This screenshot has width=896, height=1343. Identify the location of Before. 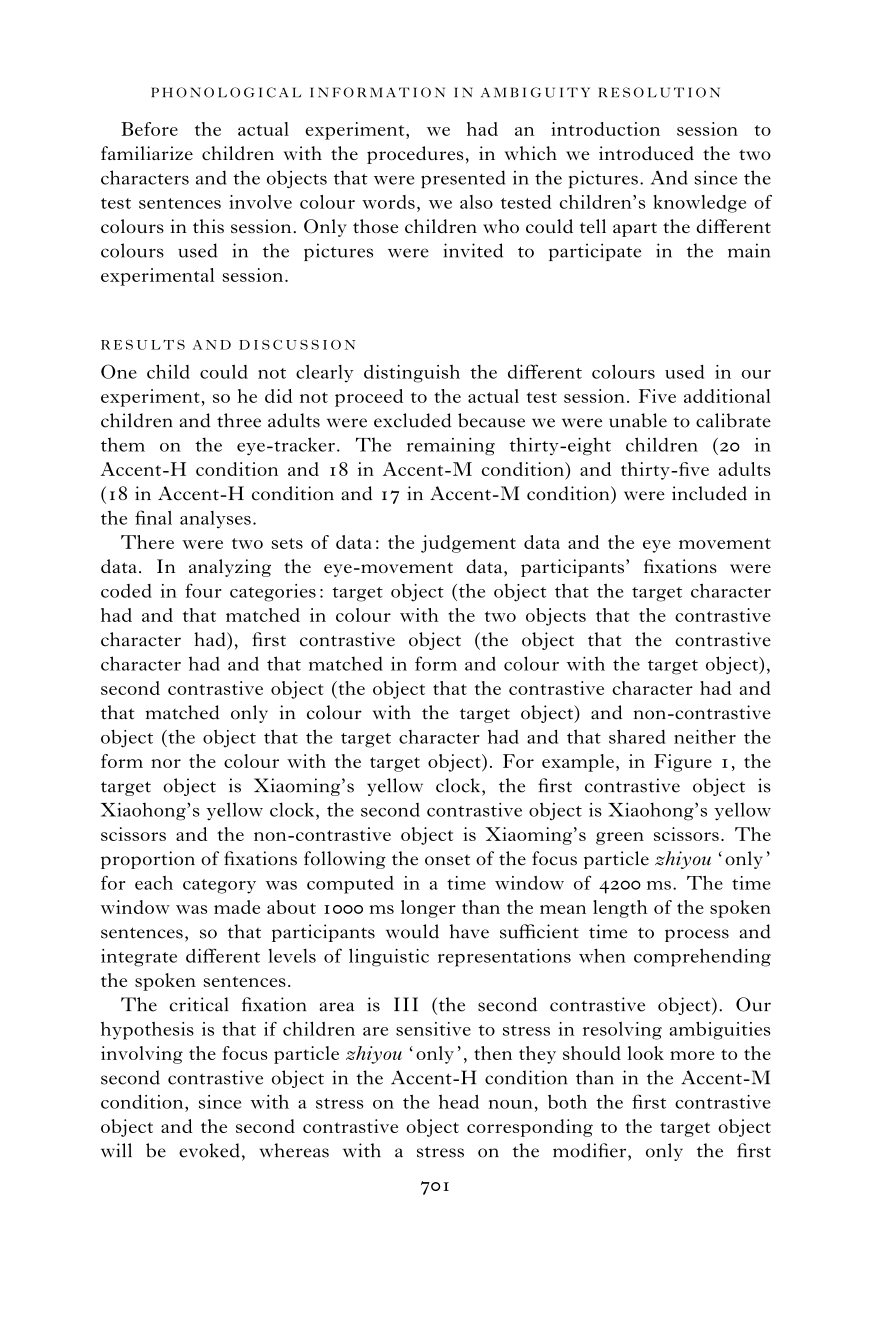
(149, 129).
